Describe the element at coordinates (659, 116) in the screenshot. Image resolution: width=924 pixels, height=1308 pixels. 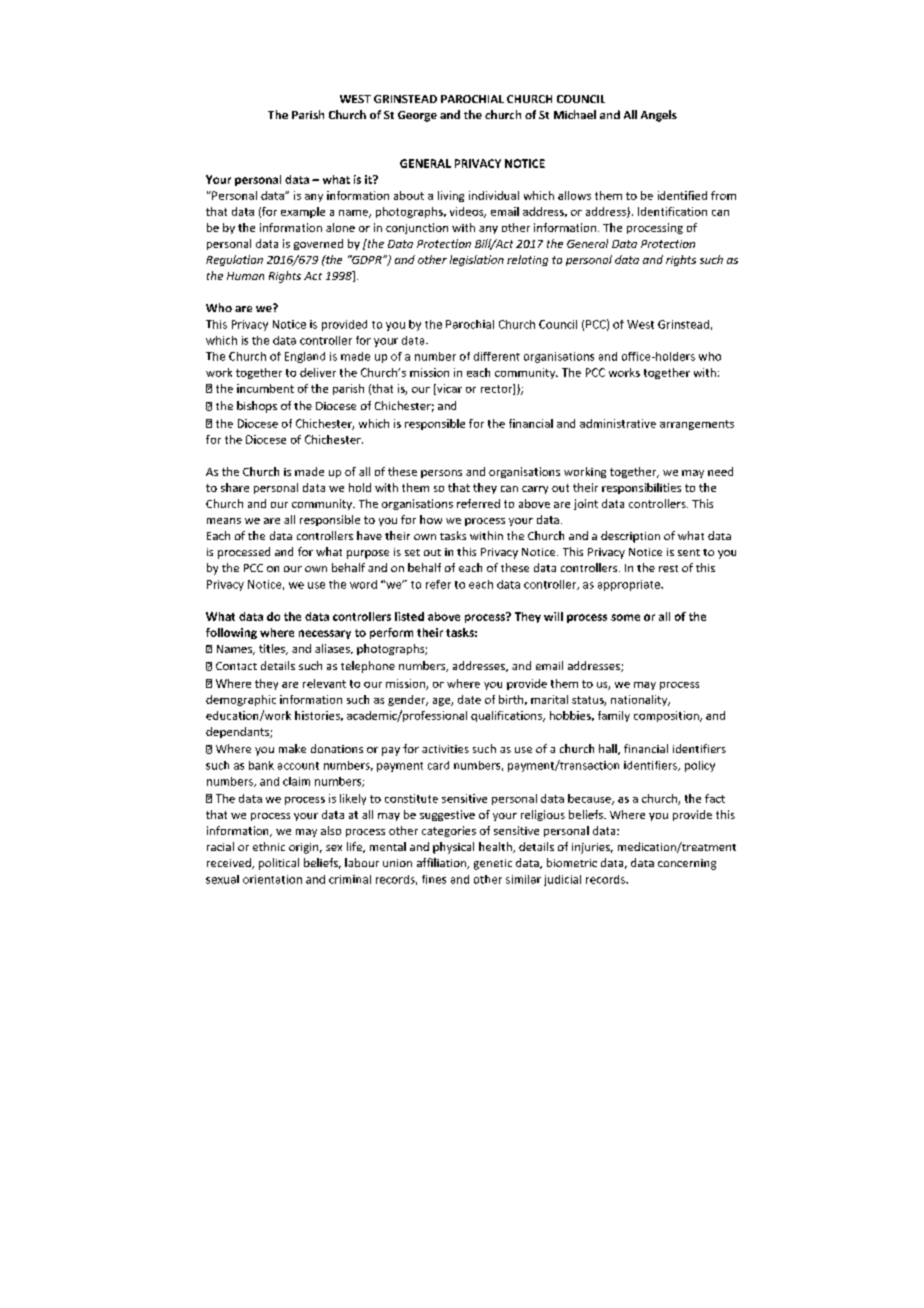
I see `Angels` at that location.
